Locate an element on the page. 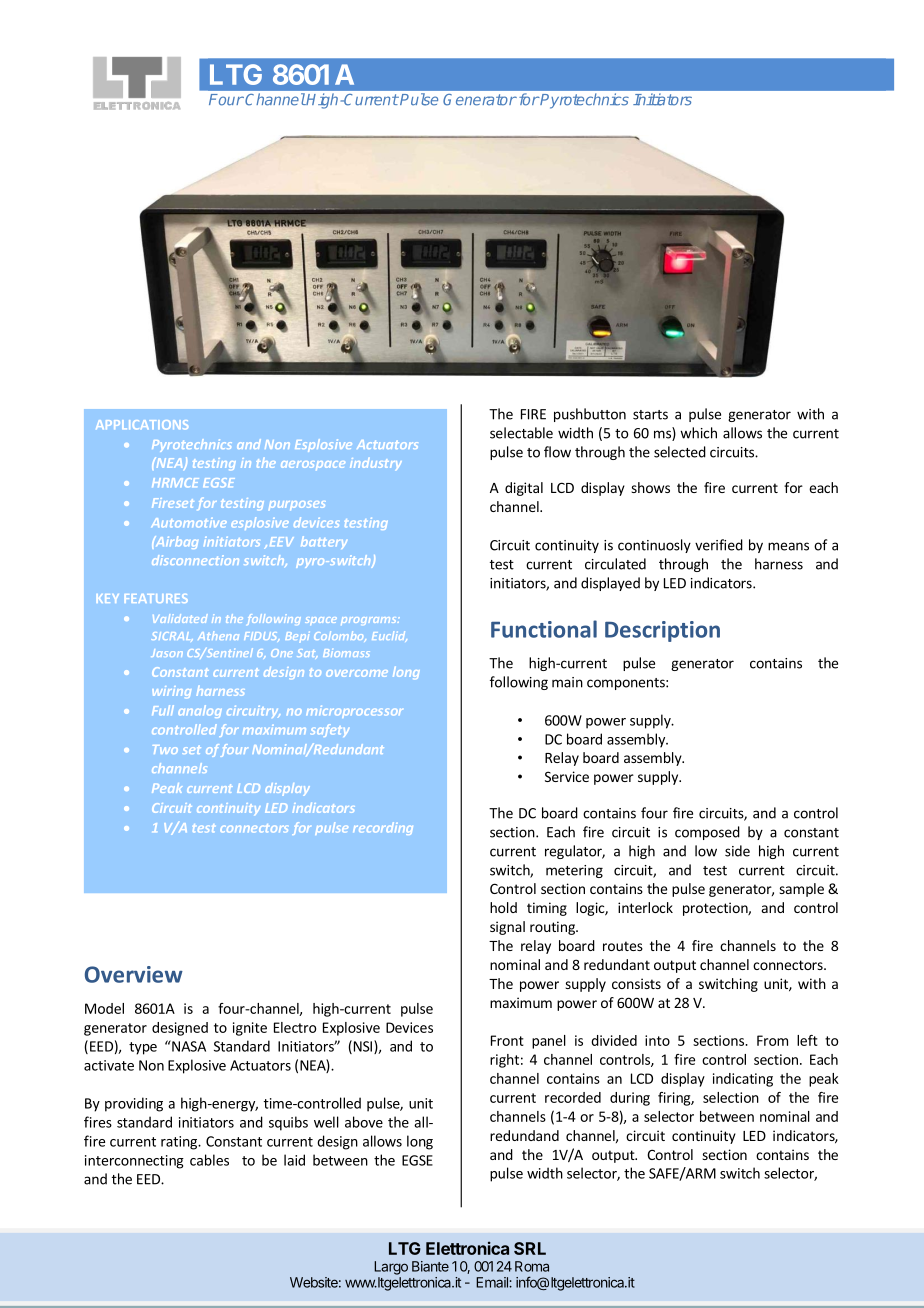  Overview is located at coordinates (134, 974).
